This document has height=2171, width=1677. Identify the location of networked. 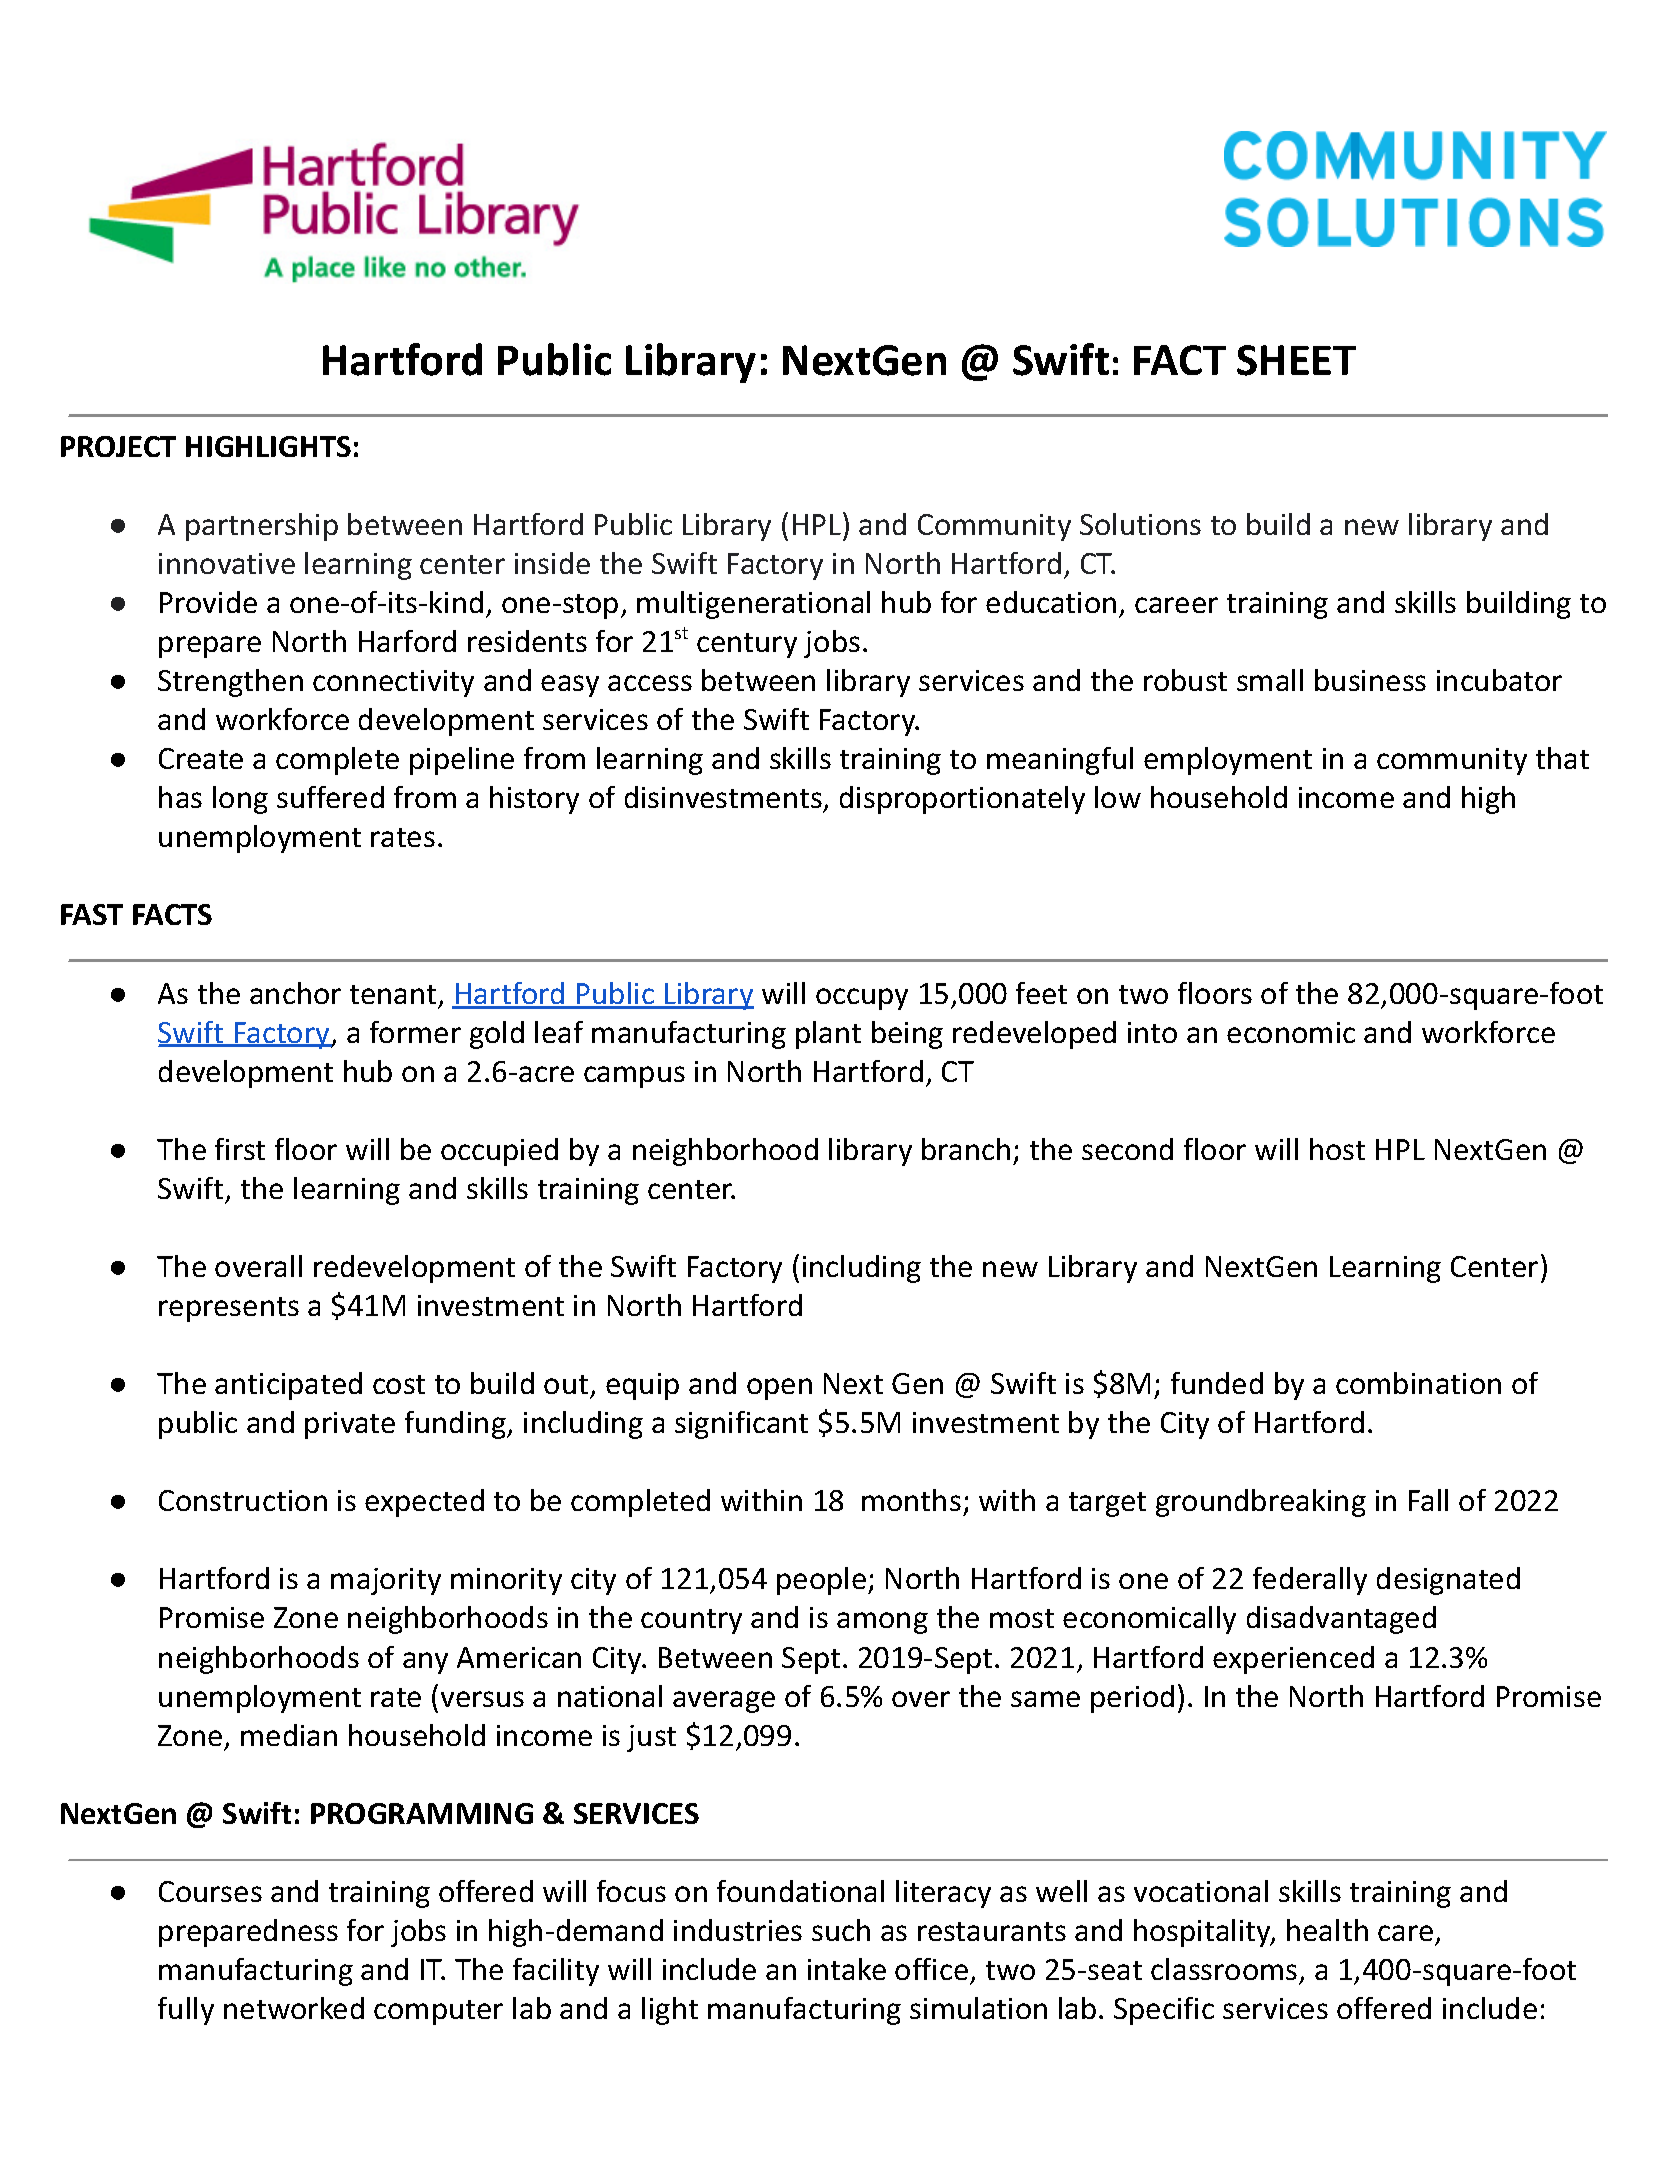
(294, 2008).
